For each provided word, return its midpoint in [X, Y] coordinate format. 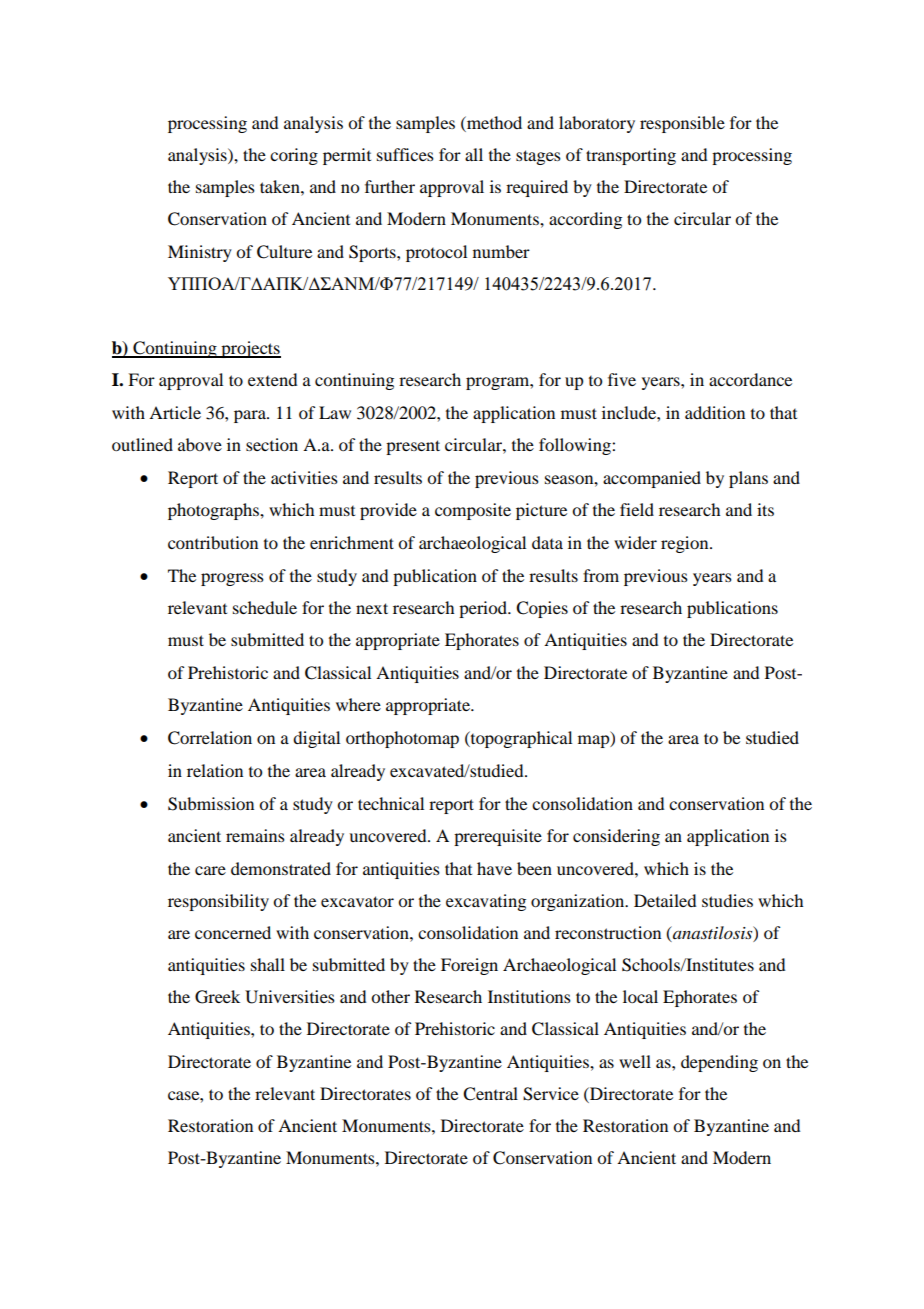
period [484, 609]
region [686, 544]
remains [255, 835]
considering [616, 837]
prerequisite [498, 837]
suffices [405, 154]
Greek [217, 997]
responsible [682, 124]
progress [232, 579]
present [413, 447]
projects [250, 349]
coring [294, 156]
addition [715, 412]
